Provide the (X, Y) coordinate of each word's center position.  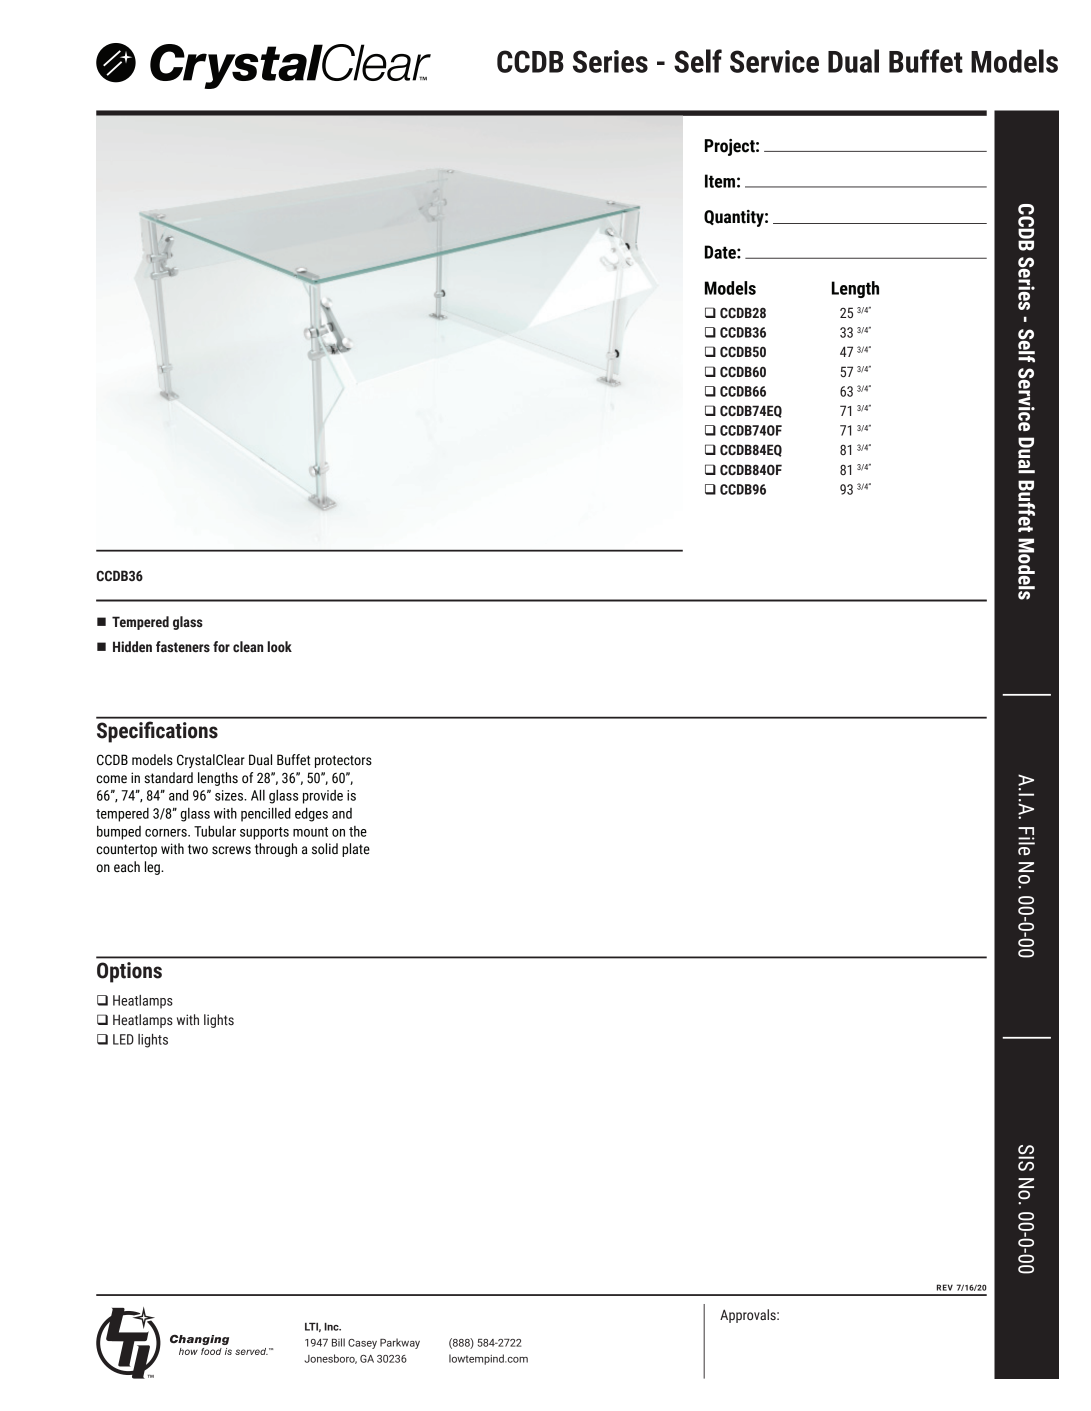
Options (129, 972)
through (276, 850)
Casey (362, 1344)
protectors (343, 761)
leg (153, 868)
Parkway (400, 1343)
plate (356, 850)
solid (325, 849)
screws (231, 850)
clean (248, 647)
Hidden (132, 647)
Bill (338, 1342)
